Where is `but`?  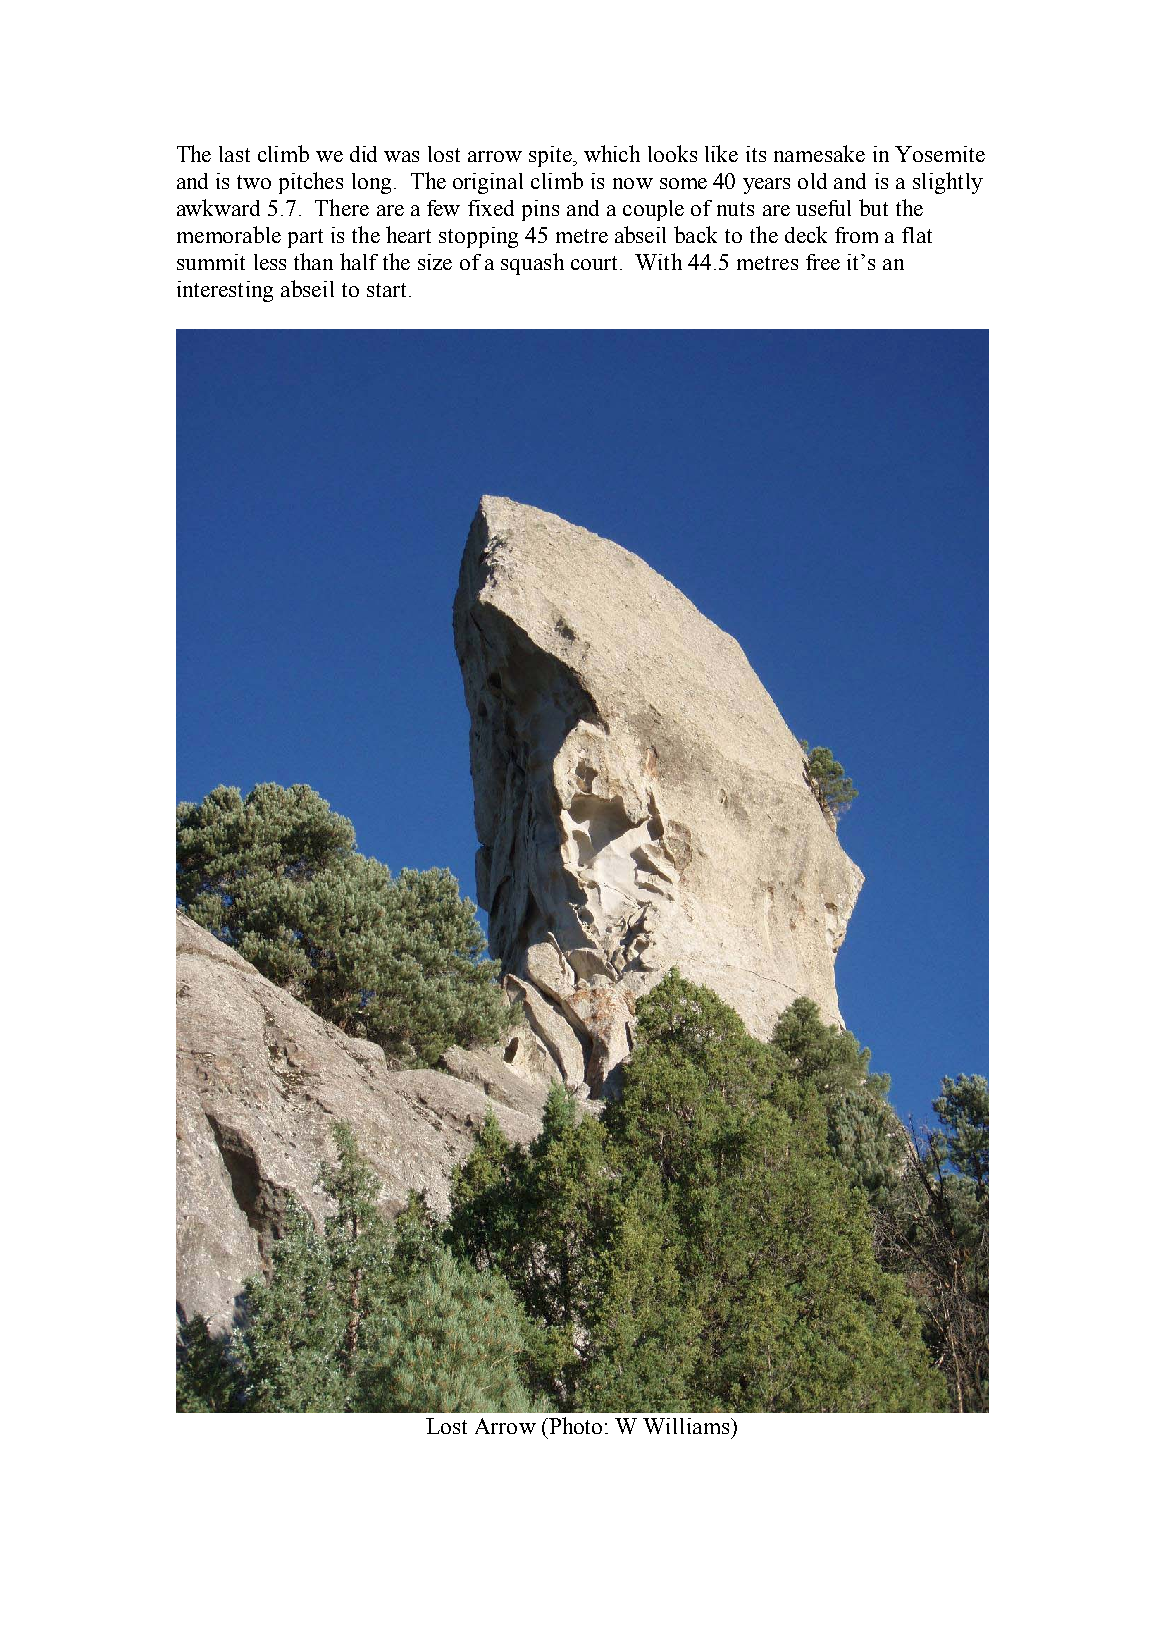 but is located at coordinates (873, 207).
